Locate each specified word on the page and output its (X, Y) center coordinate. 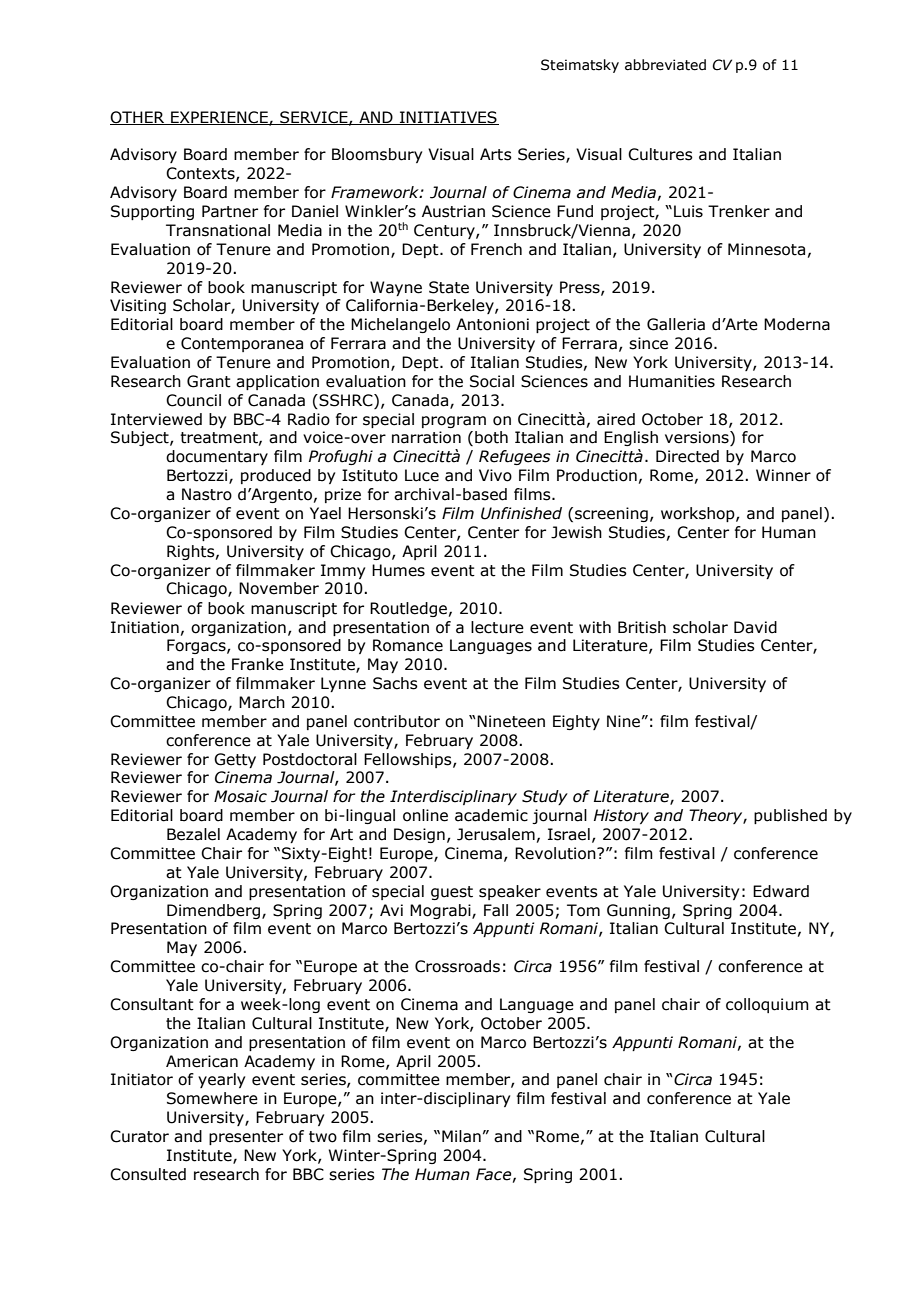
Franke (258, 664)
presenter (246, 1138)
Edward (781, 891)
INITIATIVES (448, 118)
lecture (497, 627)
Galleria (676, 324)
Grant (209, 381)
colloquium (767, 1005)
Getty (235, 760)
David (755, 627)
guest (452, 893)
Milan (461, 1136)
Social (492, 381)
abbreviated (665, 65)
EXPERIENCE (219, 118)
